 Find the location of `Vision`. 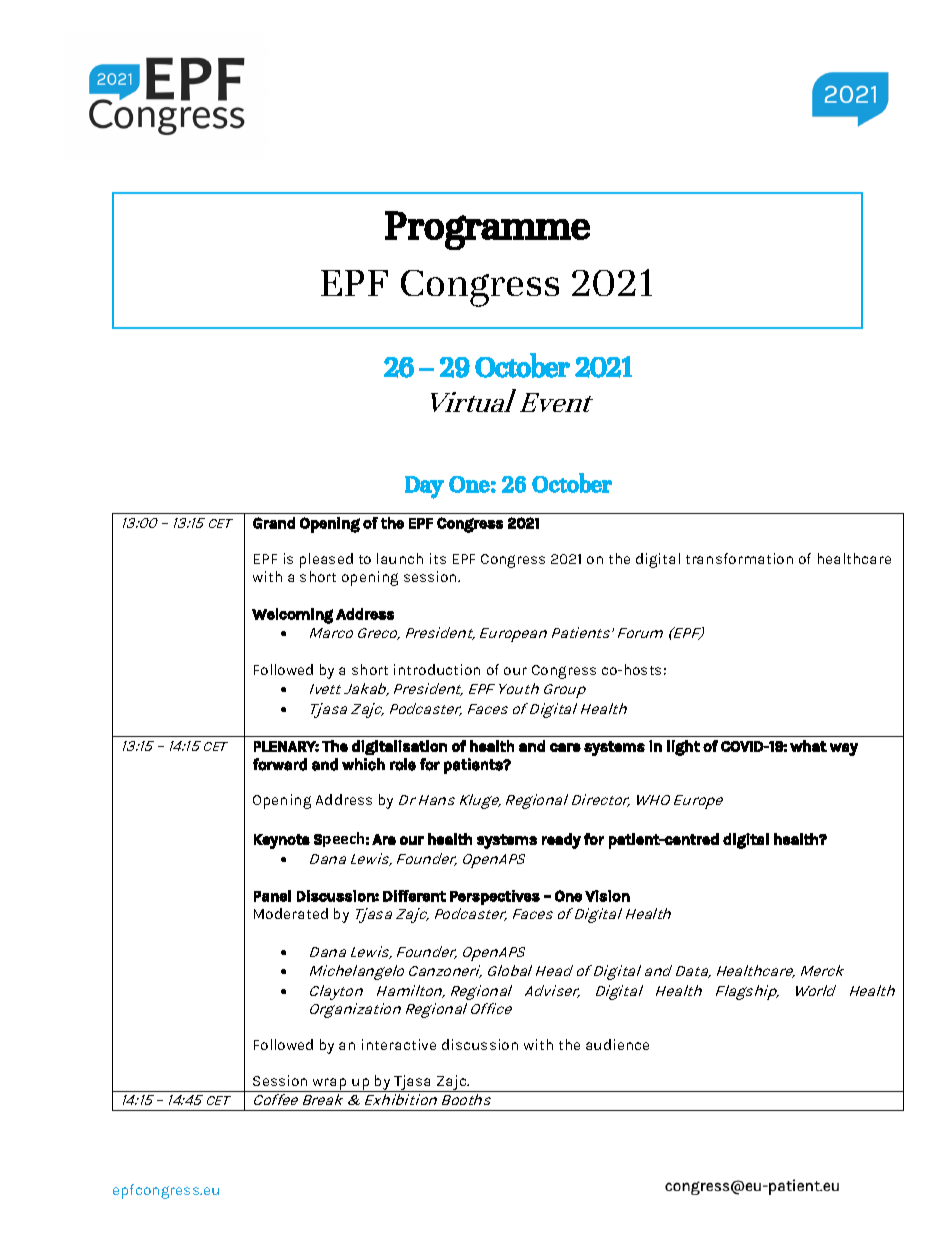

Vision is located at coordinates (607, 896).
